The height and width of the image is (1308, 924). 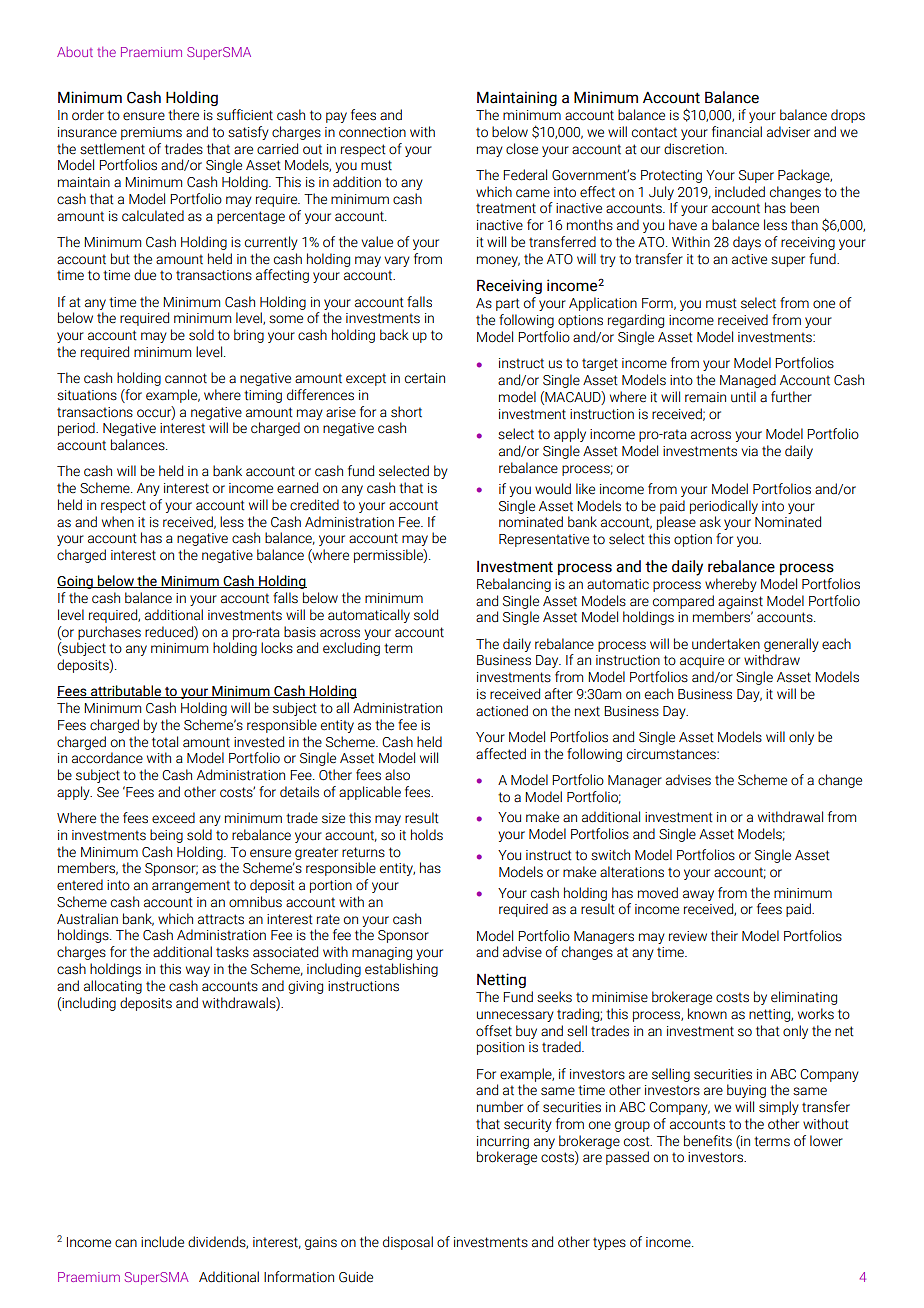 I want to click on disposal, so click(x=408, y=1243).
